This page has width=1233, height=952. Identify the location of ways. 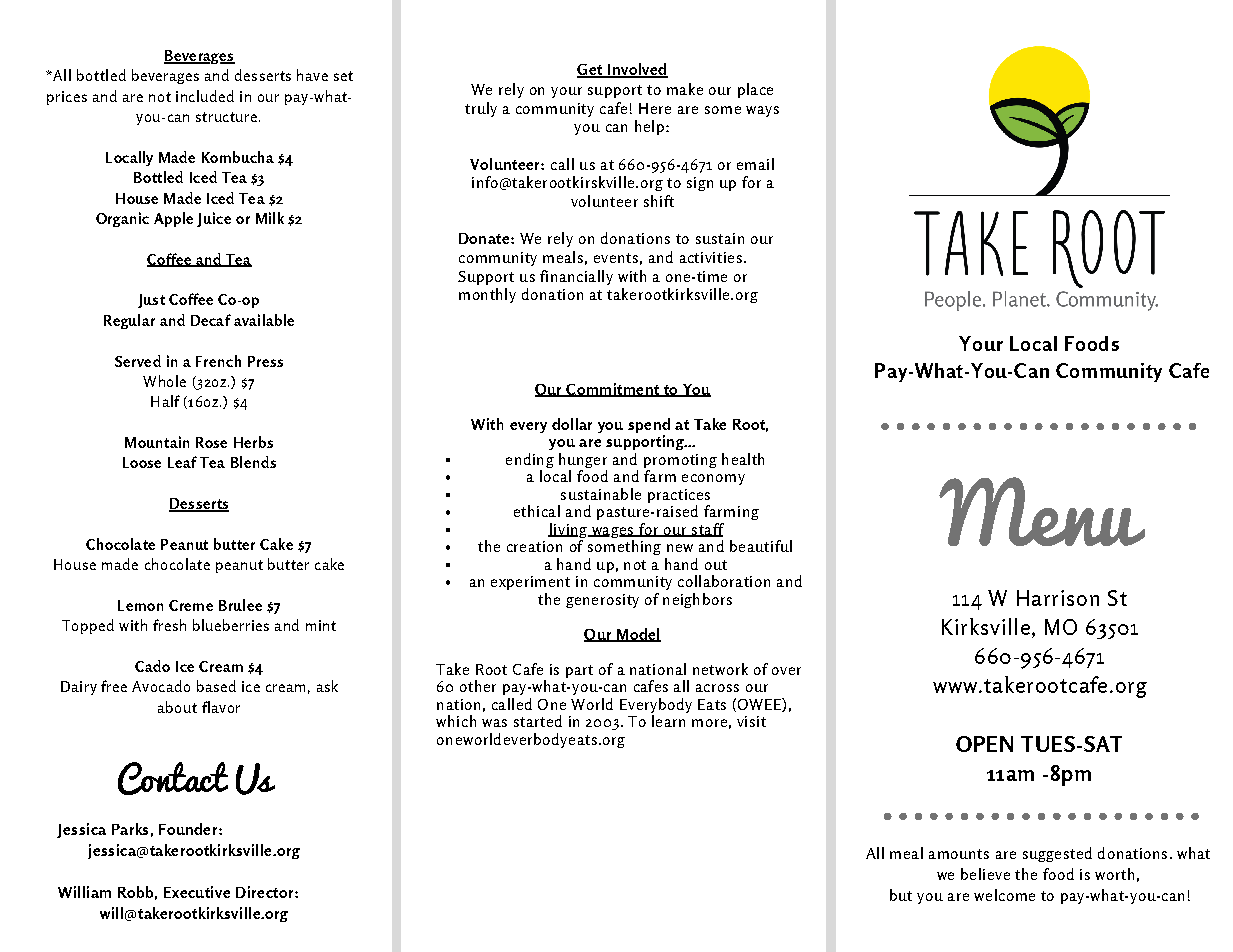
(762, 111).
